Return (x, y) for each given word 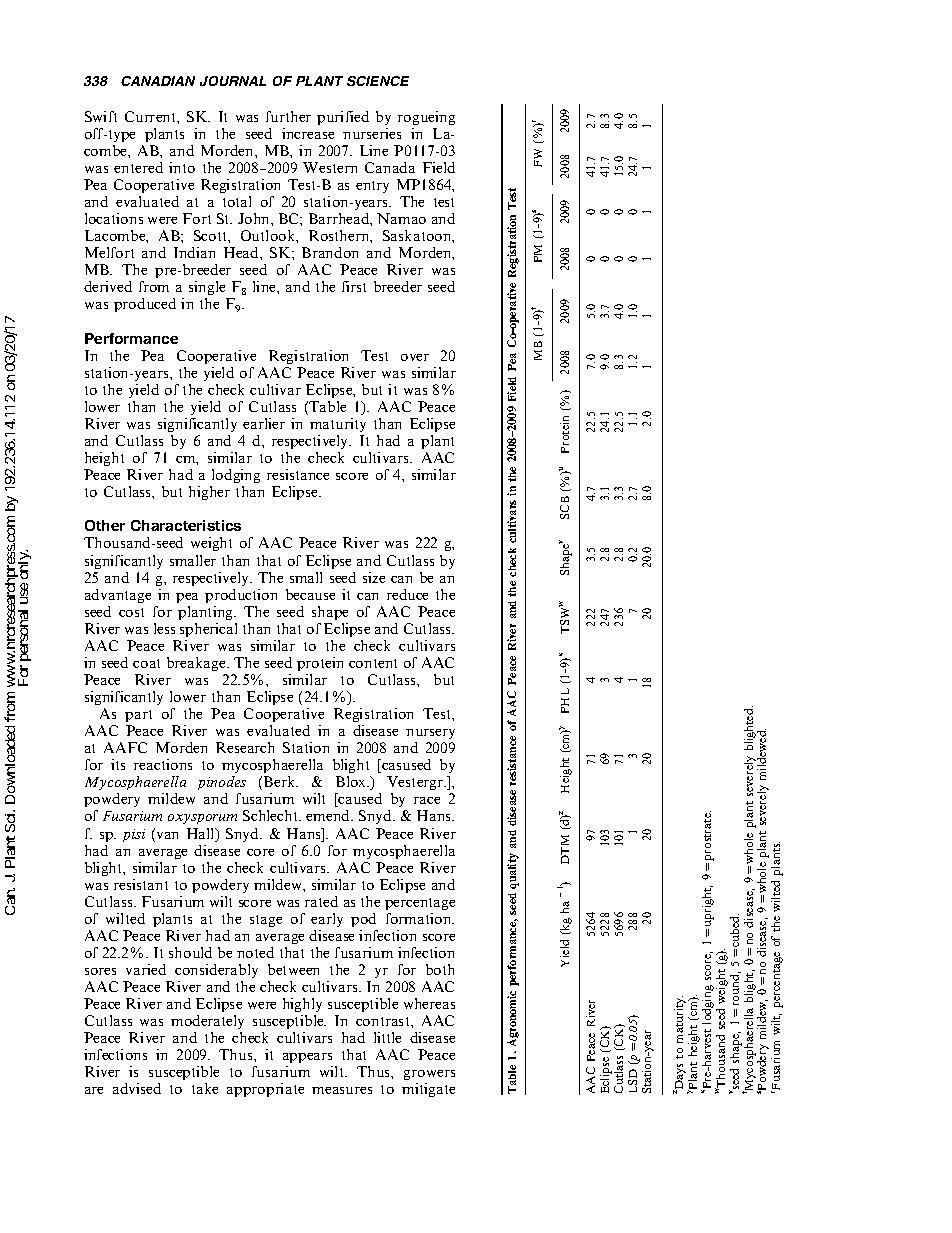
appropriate (265, 1090)
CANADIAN (158, 81)
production (241, 596)
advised (137, 1088)
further (288, 116)
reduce (407, 594)
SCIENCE (378, 81)
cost (131, 612)
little (387, 1037)
